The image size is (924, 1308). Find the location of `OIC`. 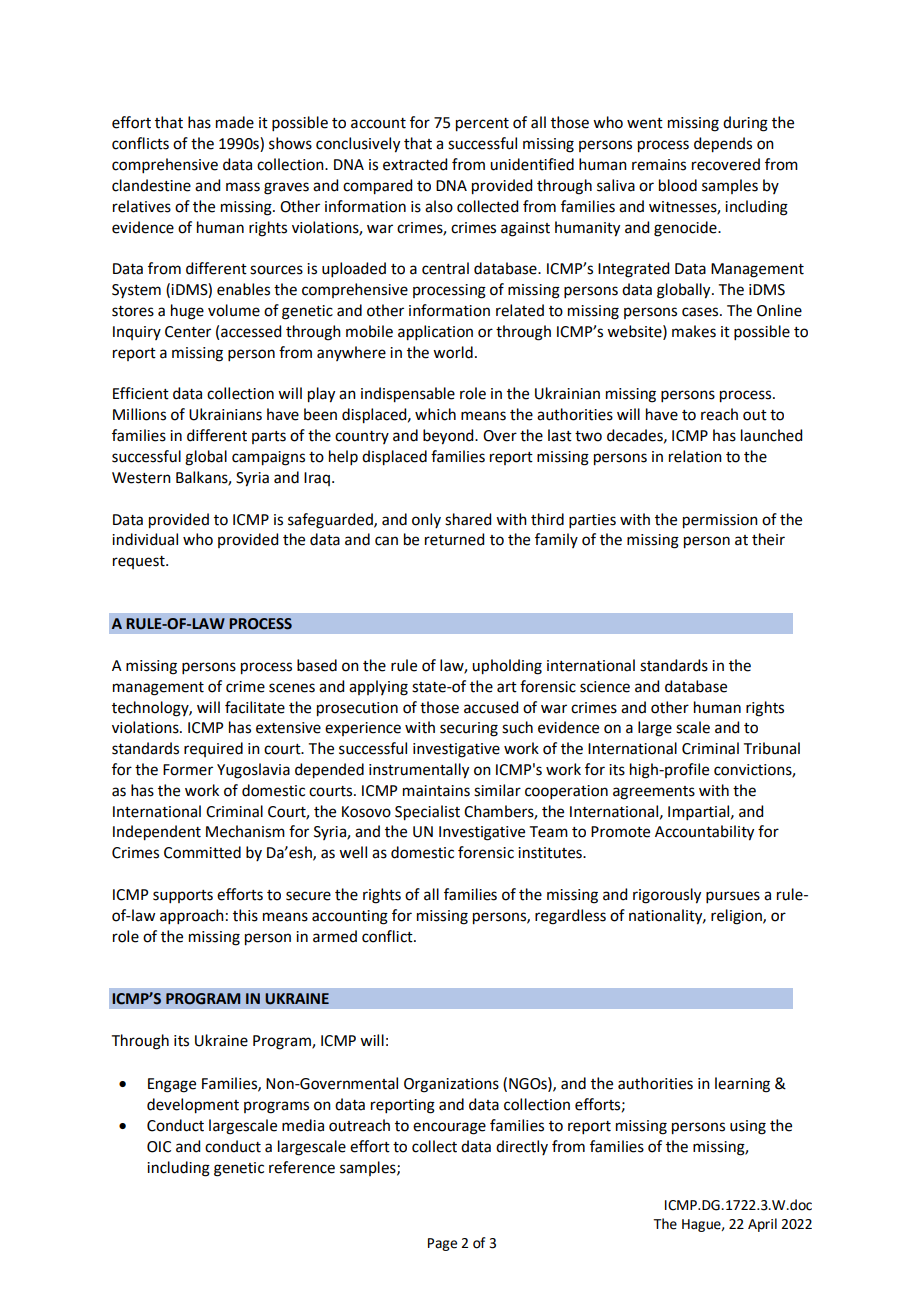

OIC is located at coordinates (159, 1147).
